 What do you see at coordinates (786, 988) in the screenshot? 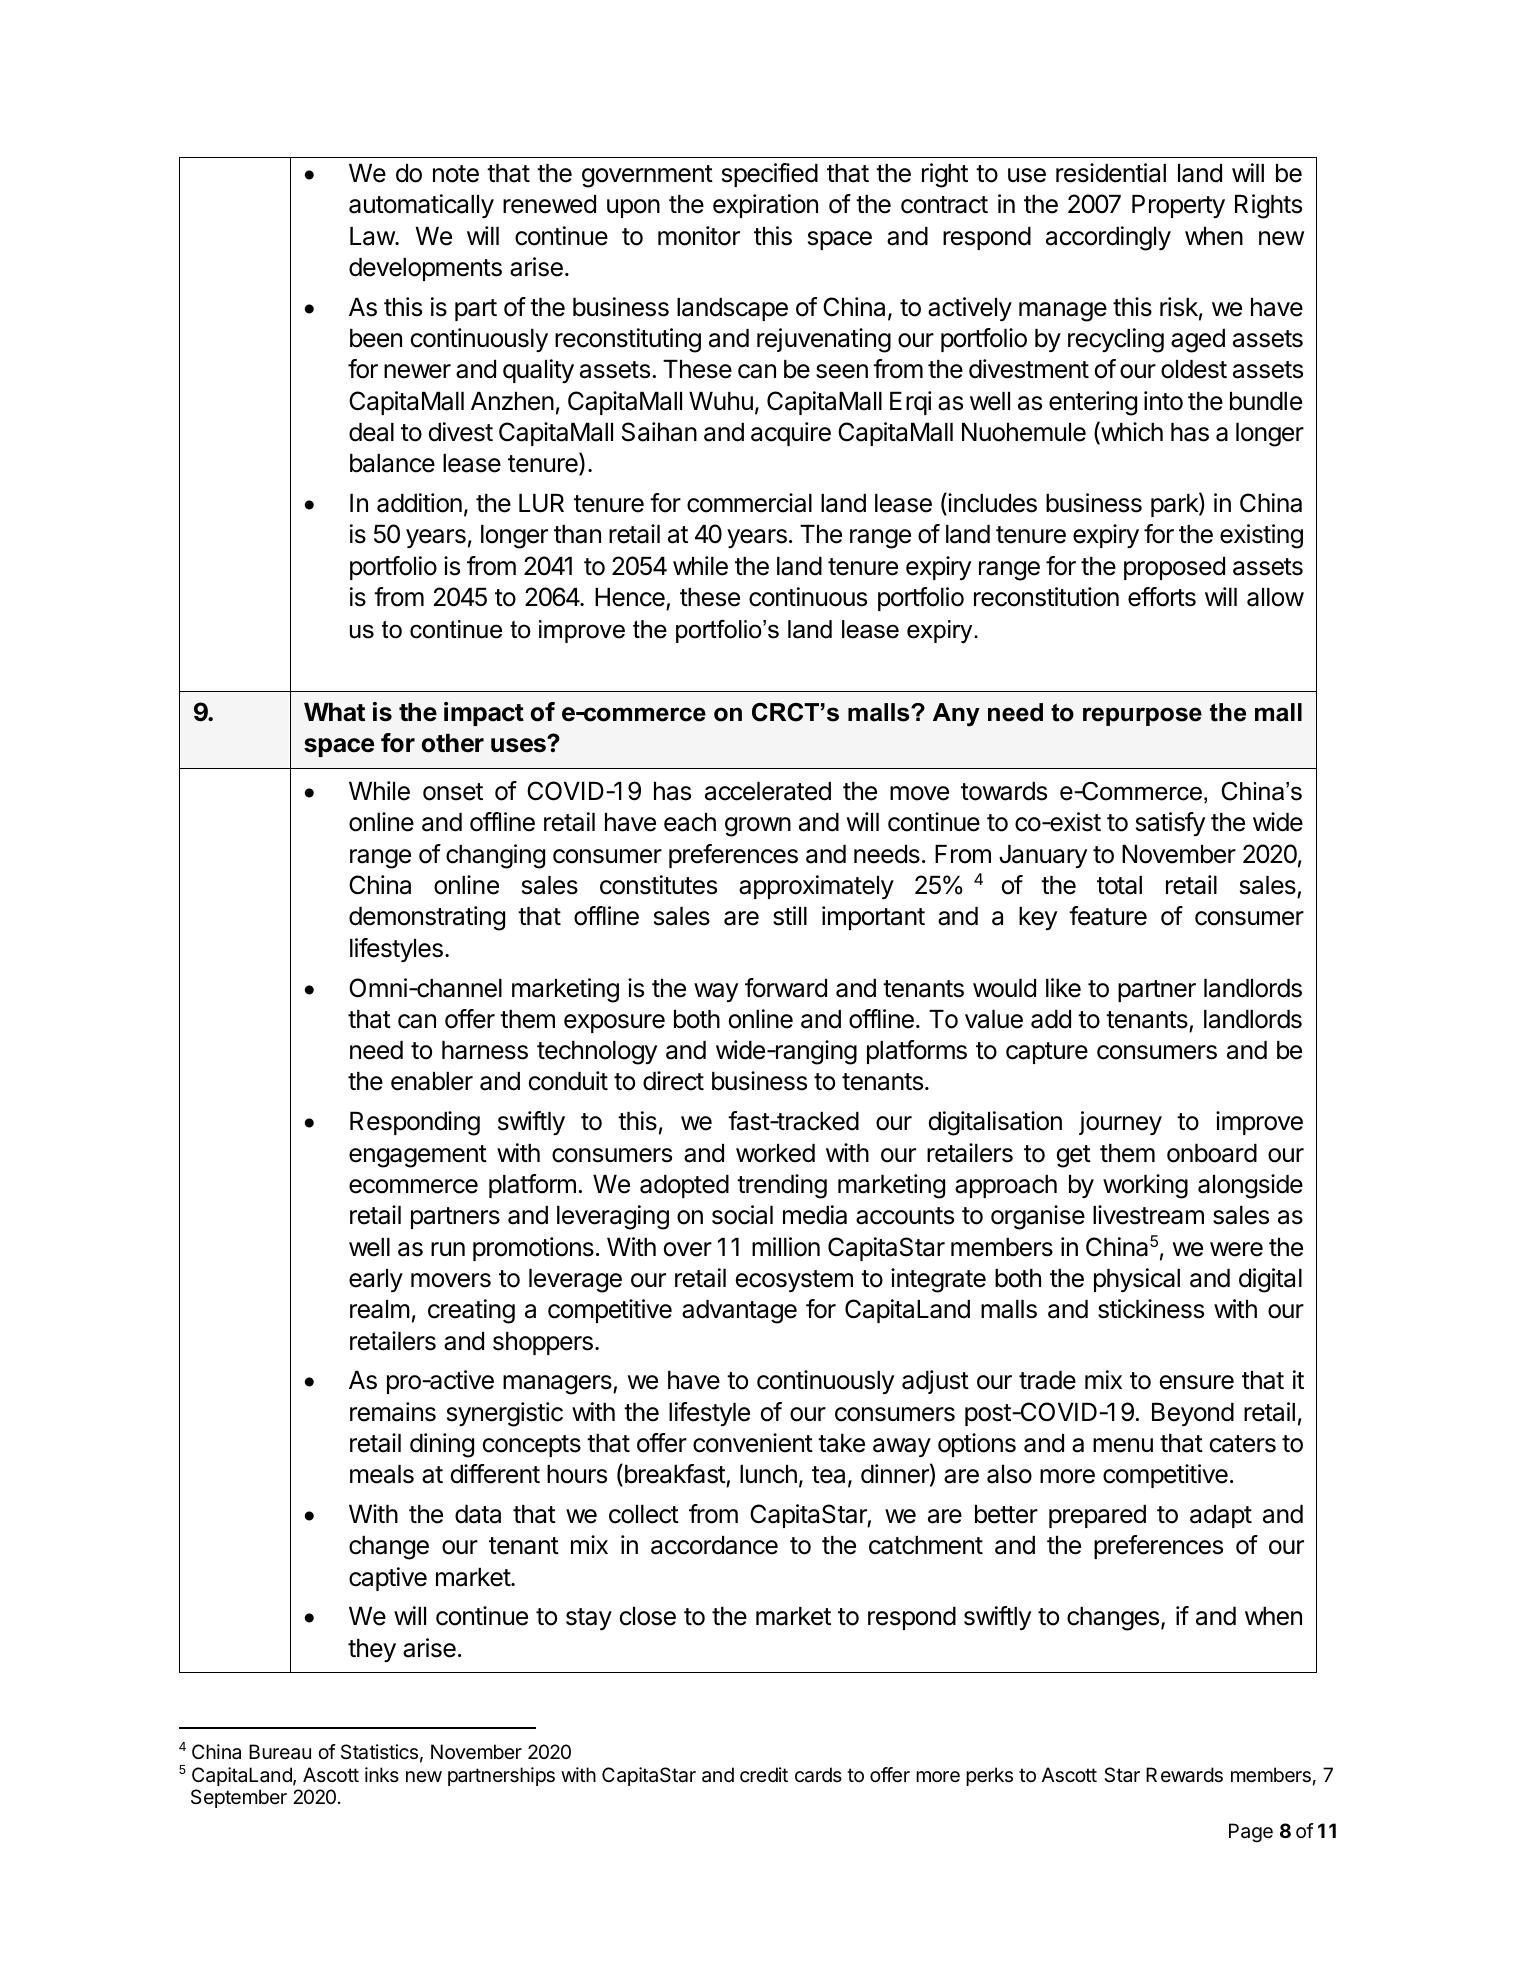
I see `forward` at bounding box center [786, 988].
